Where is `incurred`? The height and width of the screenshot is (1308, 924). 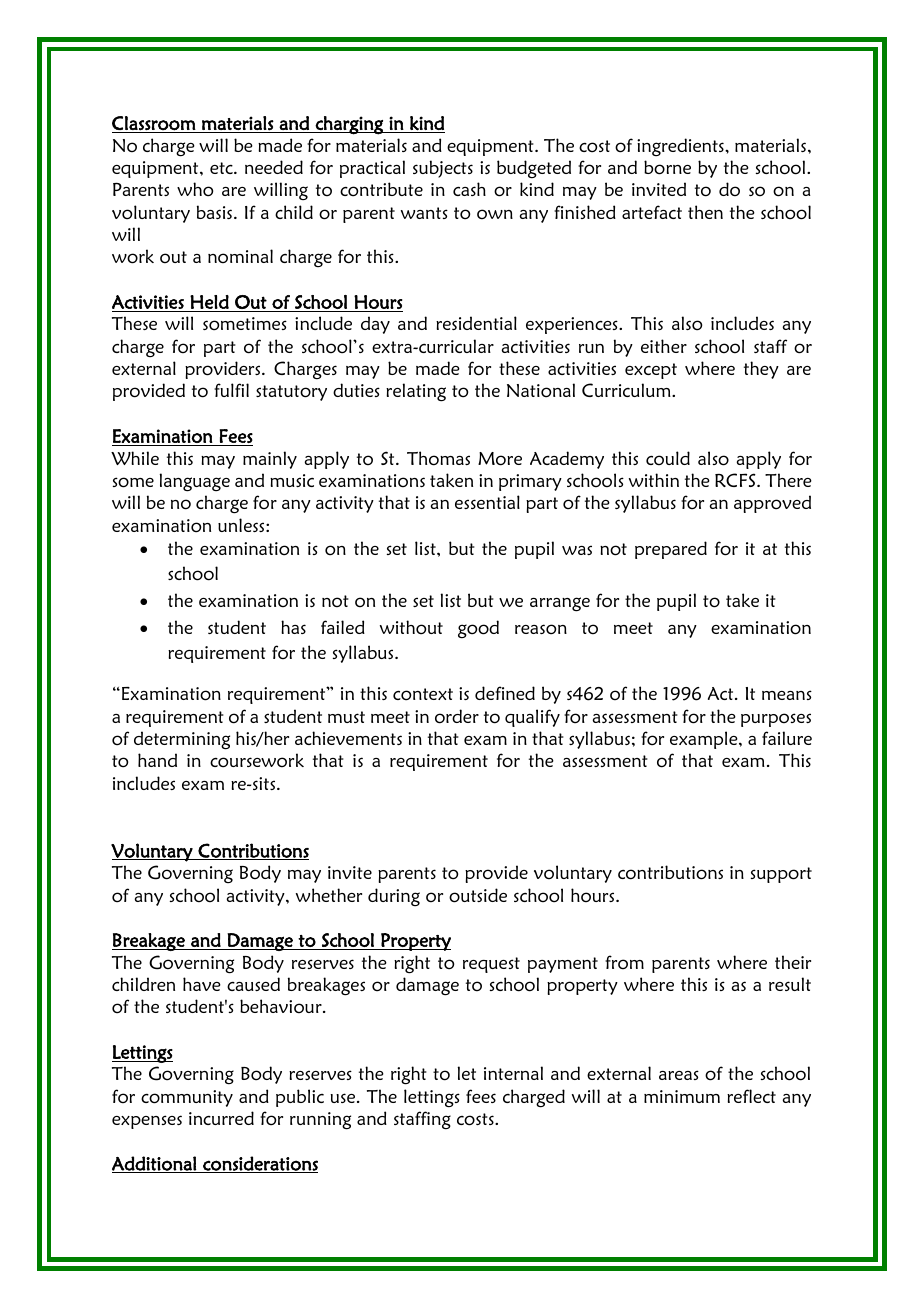
incurred is located at coordinates (221, 1118).
